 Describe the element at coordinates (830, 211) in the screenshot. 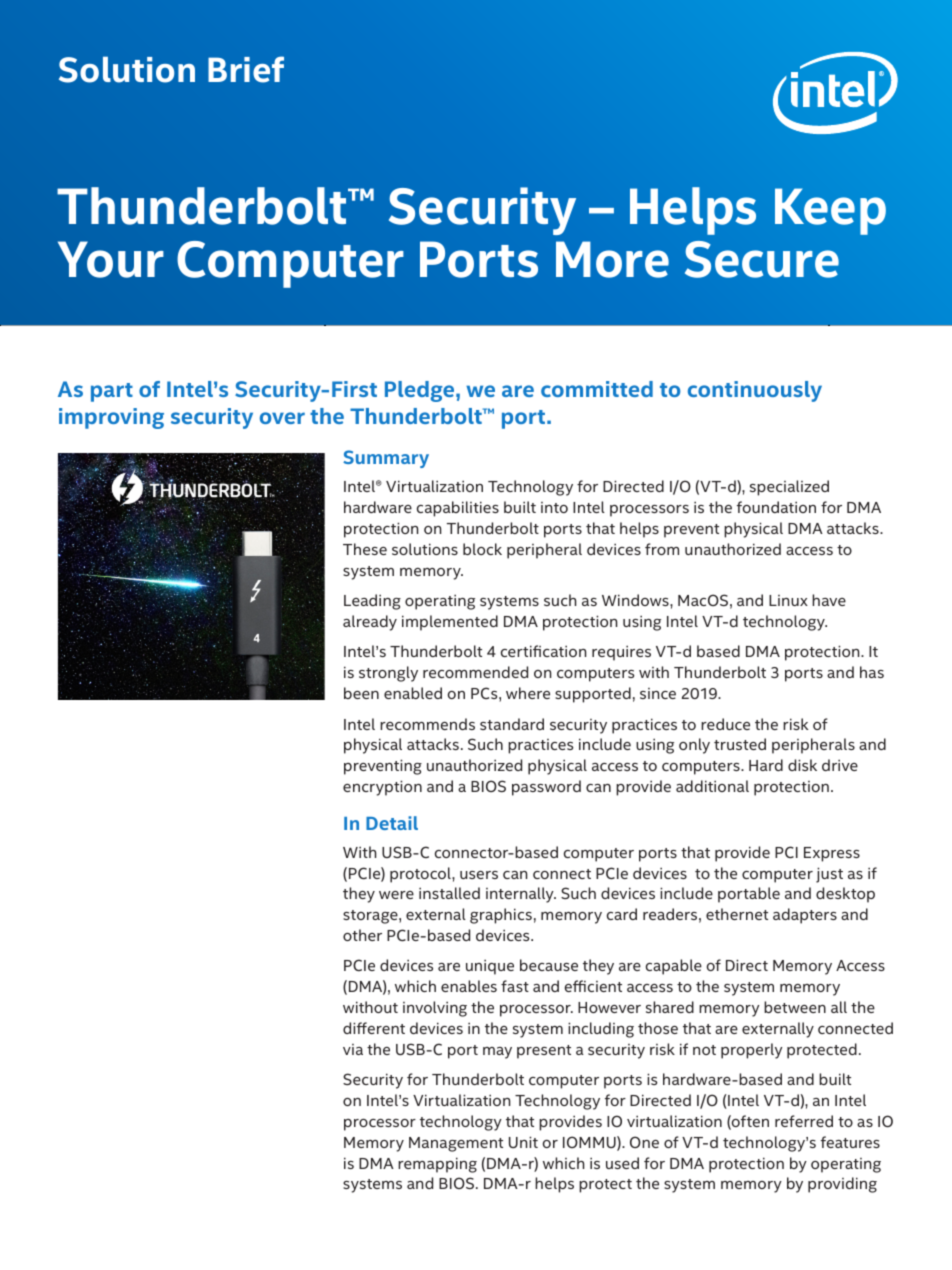

I see `Keep` at that location.
